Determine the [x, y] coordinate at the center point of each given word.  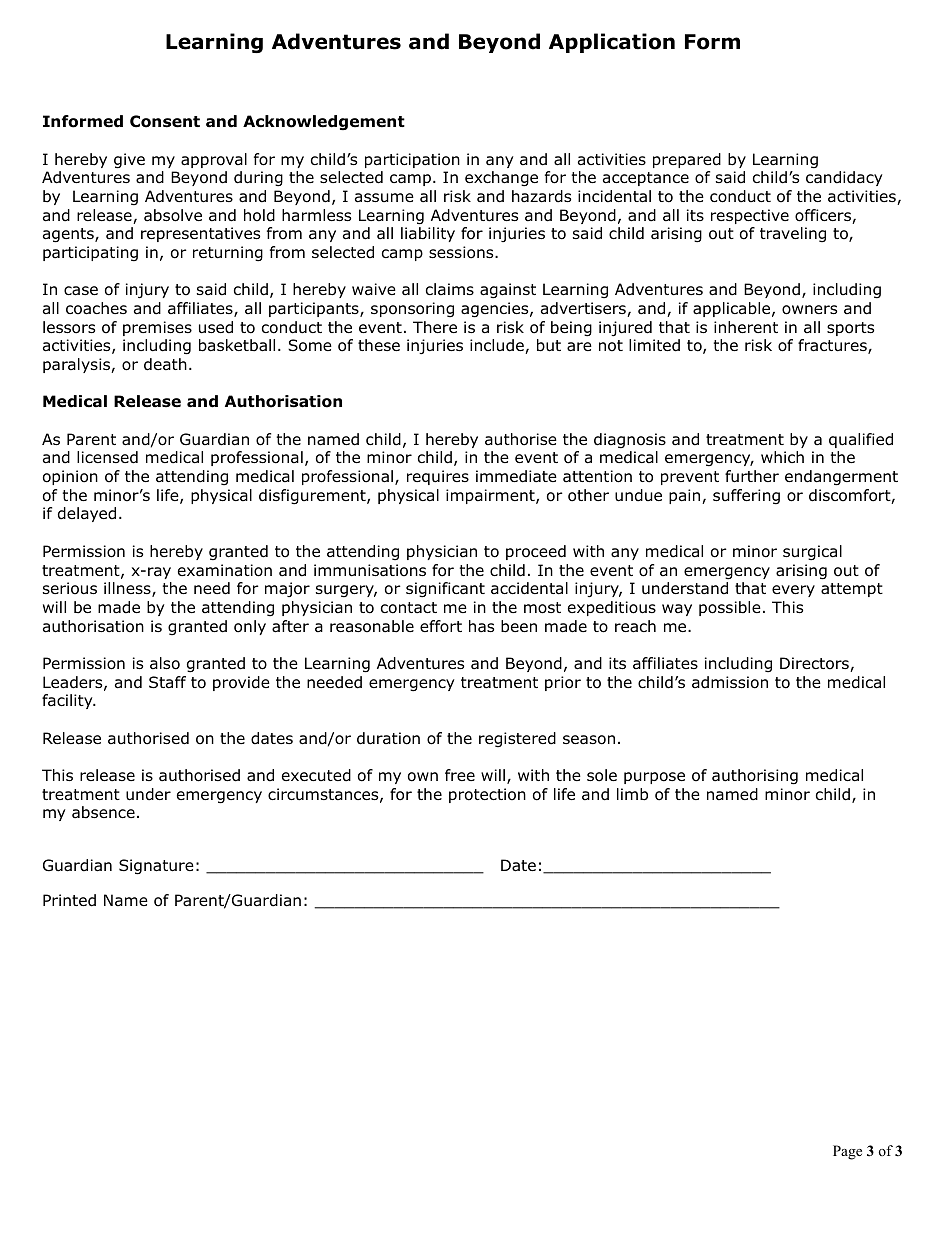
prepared [687, 160]
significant [445, 590]
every [793, 591]
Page [847, 1152]
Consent [165, 121]
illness [128, 589]
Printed [69, 900]
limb [632, 794]
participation [412, 160]
